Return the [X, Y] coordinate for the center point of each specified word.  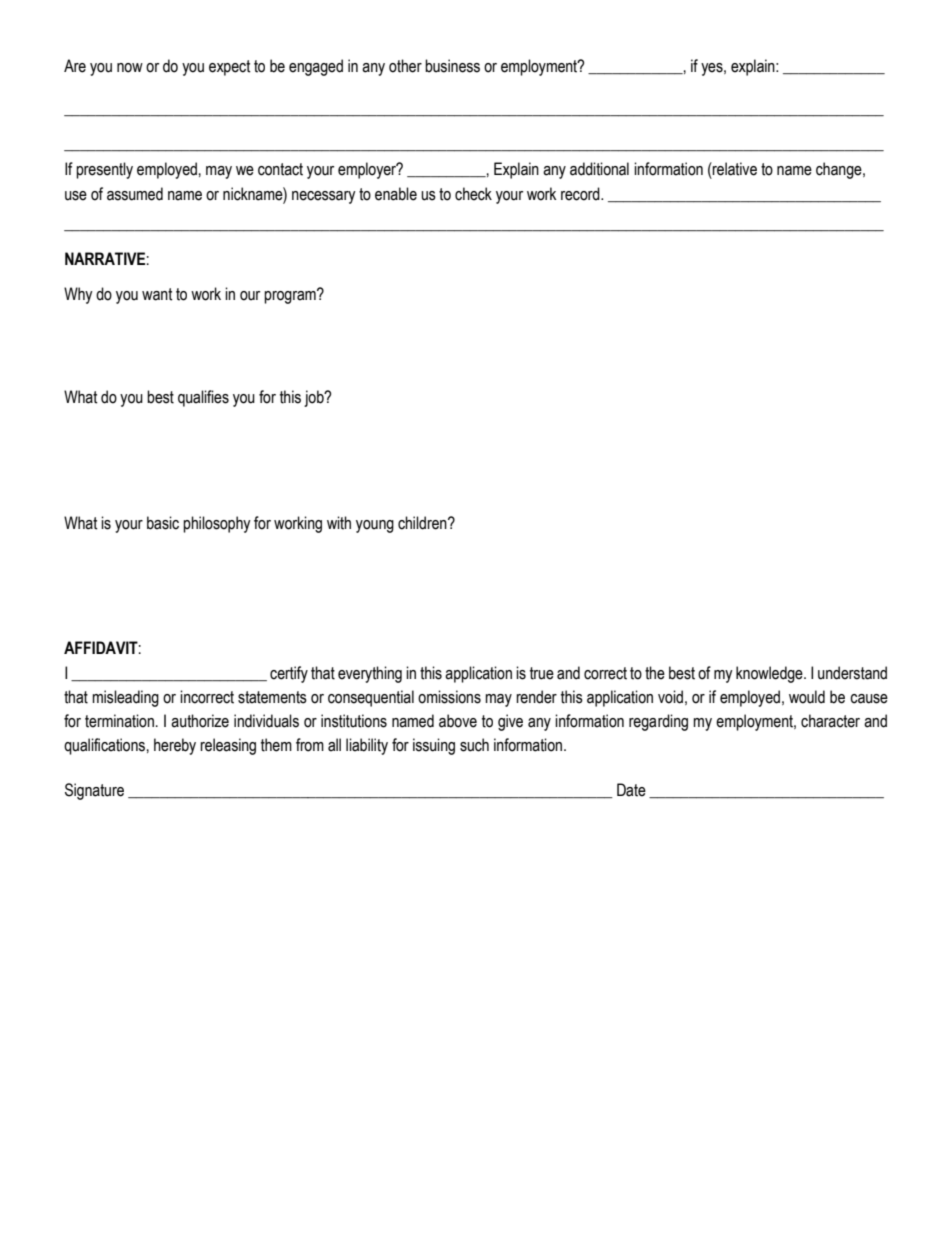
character [830, 721]
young [375, 526]
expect [230, 68]
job [315, 398]
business [452, 66]
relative [734, 169]
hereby [175, 746]
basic [163, 523]
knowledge [770, 674]
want [157, 294]
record [581, 194]
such [474, 745]
